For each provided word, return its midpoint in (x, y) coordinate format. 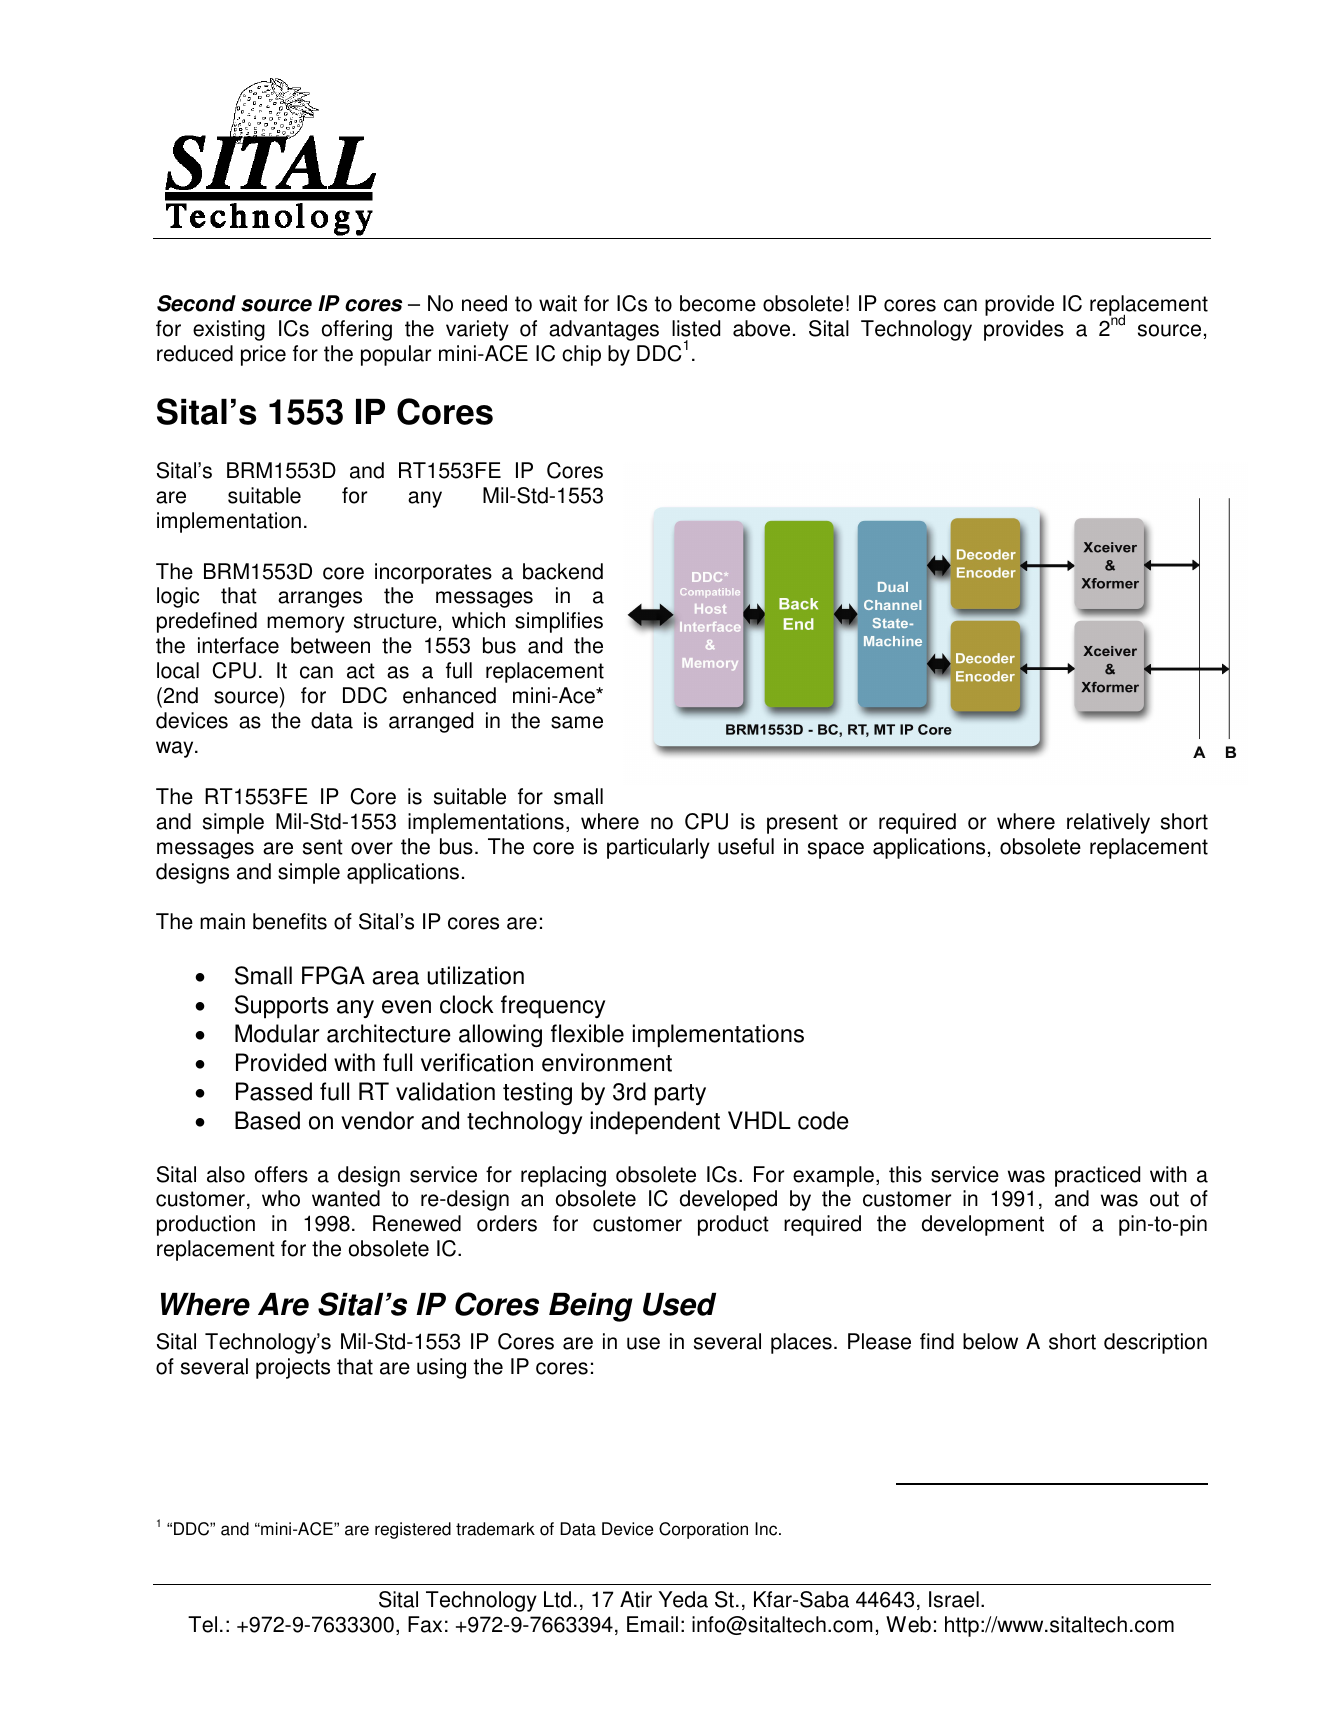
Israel (954, 1599)
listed (696, 328)
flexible (587, 1033)
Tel (202, 1624)
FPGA (333, 975)
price (263, 355)
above (761, 328)
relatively (1108, 823)
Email (652, 1624)
